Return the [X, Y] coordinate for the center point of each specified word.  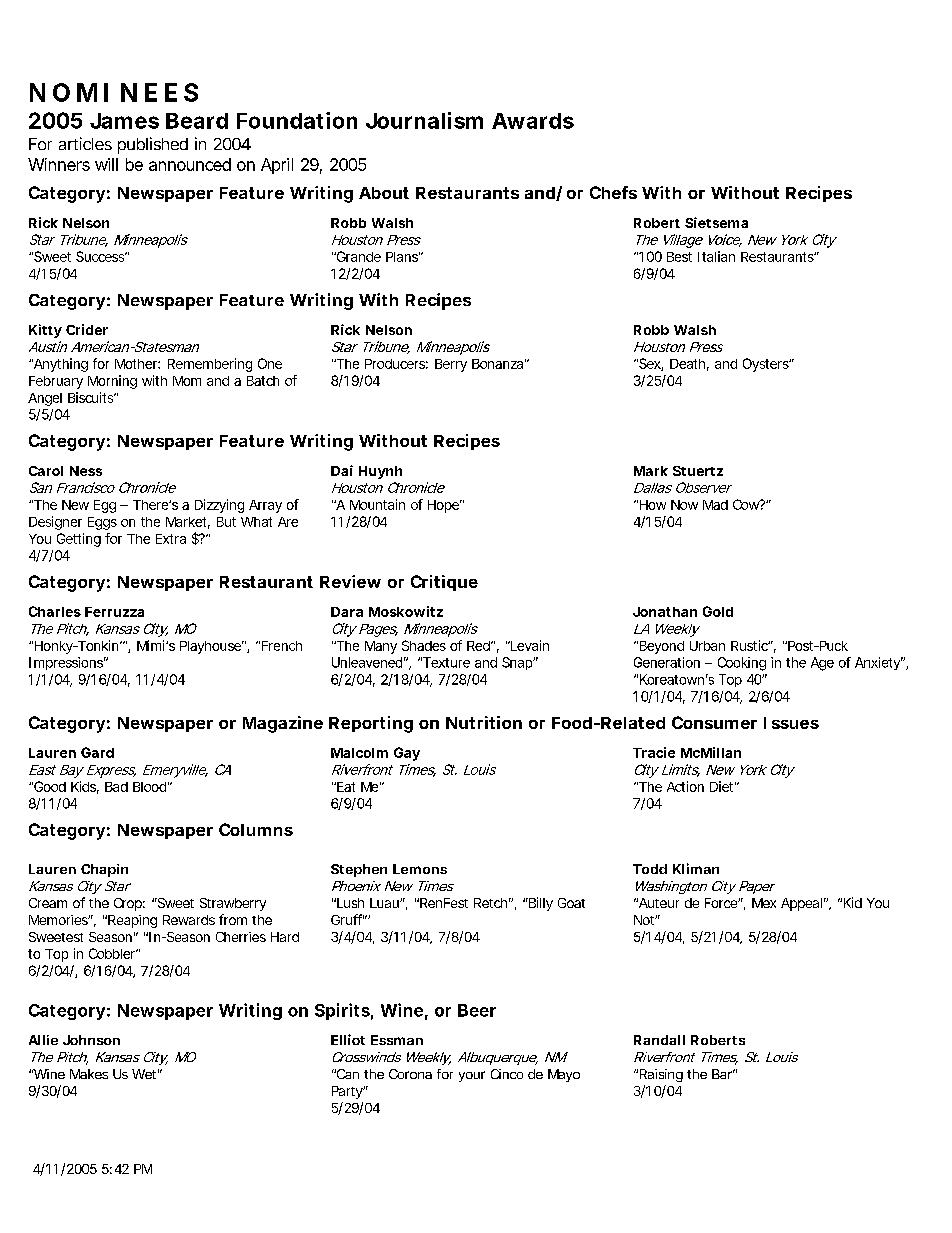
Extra [171, 539]
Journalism [424, 120]
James [124, 121]
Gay [407, 754]
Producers [396, 364]
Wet [145, 1074]
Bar [723, 1074]
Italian [716, 256]
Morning [112, 382]
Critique [444, 583]
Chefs [613, 192]
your [472, 1076]
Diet [723, 786]
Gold [718, 611]
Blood [149, 787]
